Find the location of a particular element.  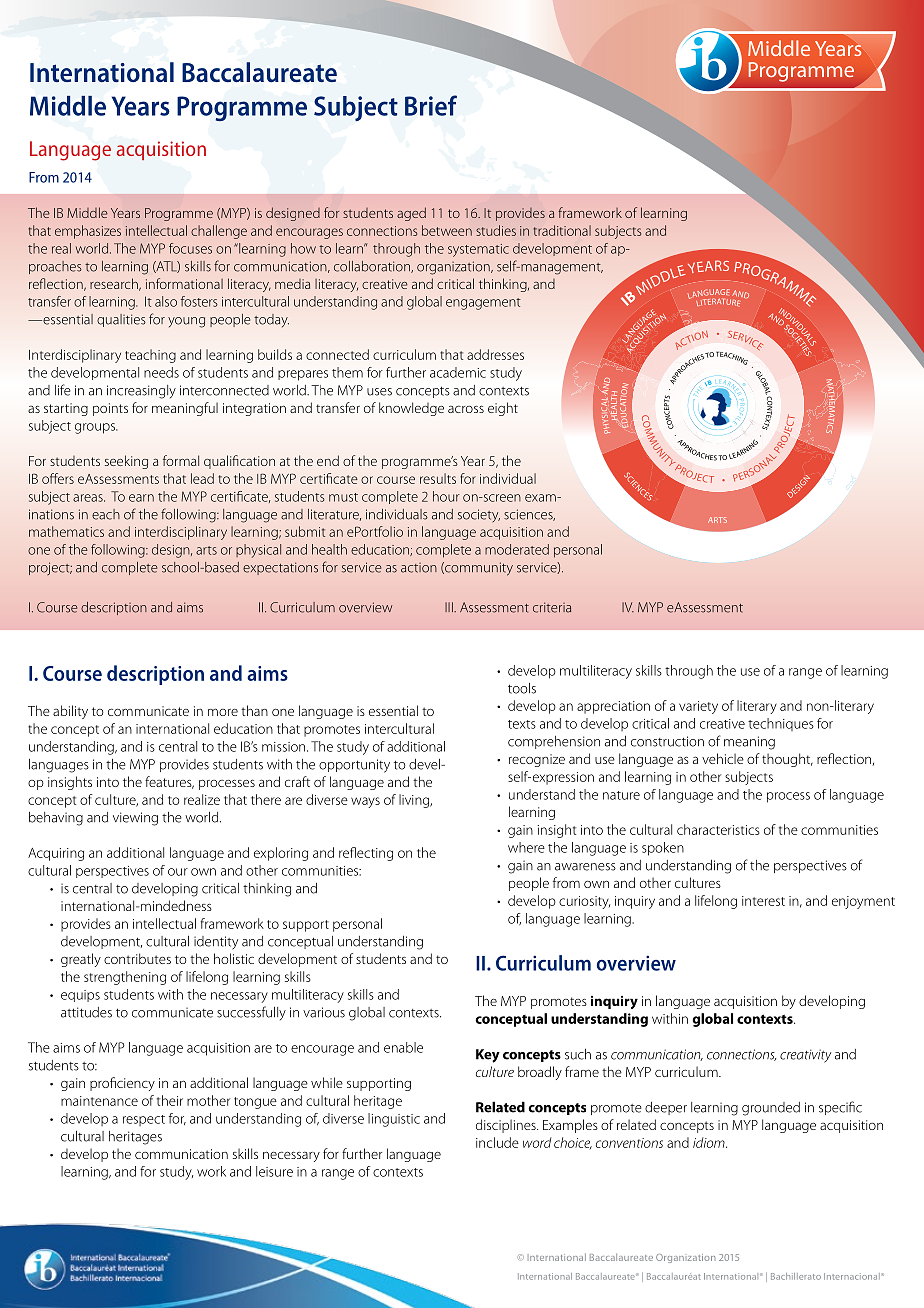

tools is located at coordinates (522, 688).
